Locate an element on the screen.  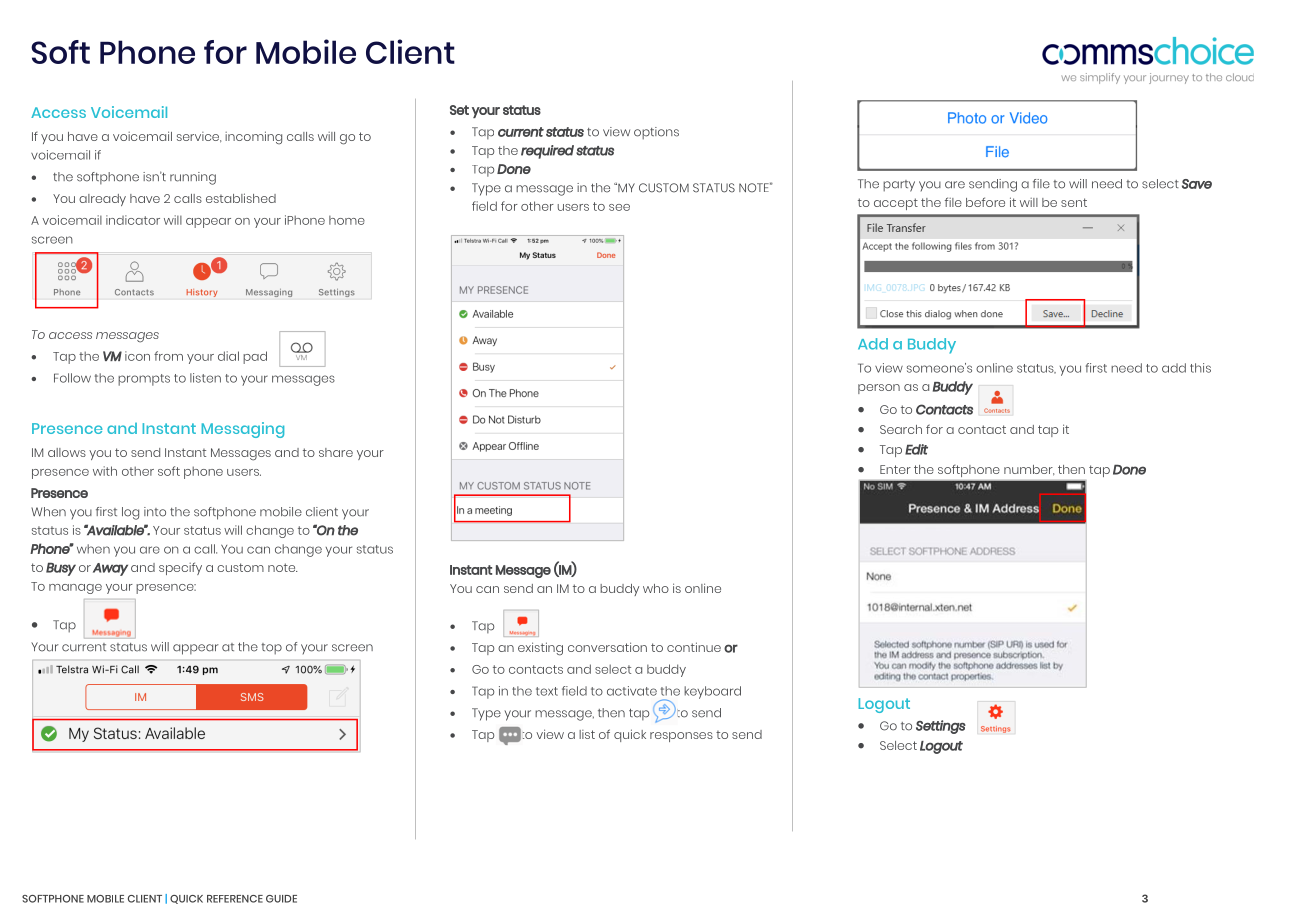
service is located at coordinates (199, 137).
